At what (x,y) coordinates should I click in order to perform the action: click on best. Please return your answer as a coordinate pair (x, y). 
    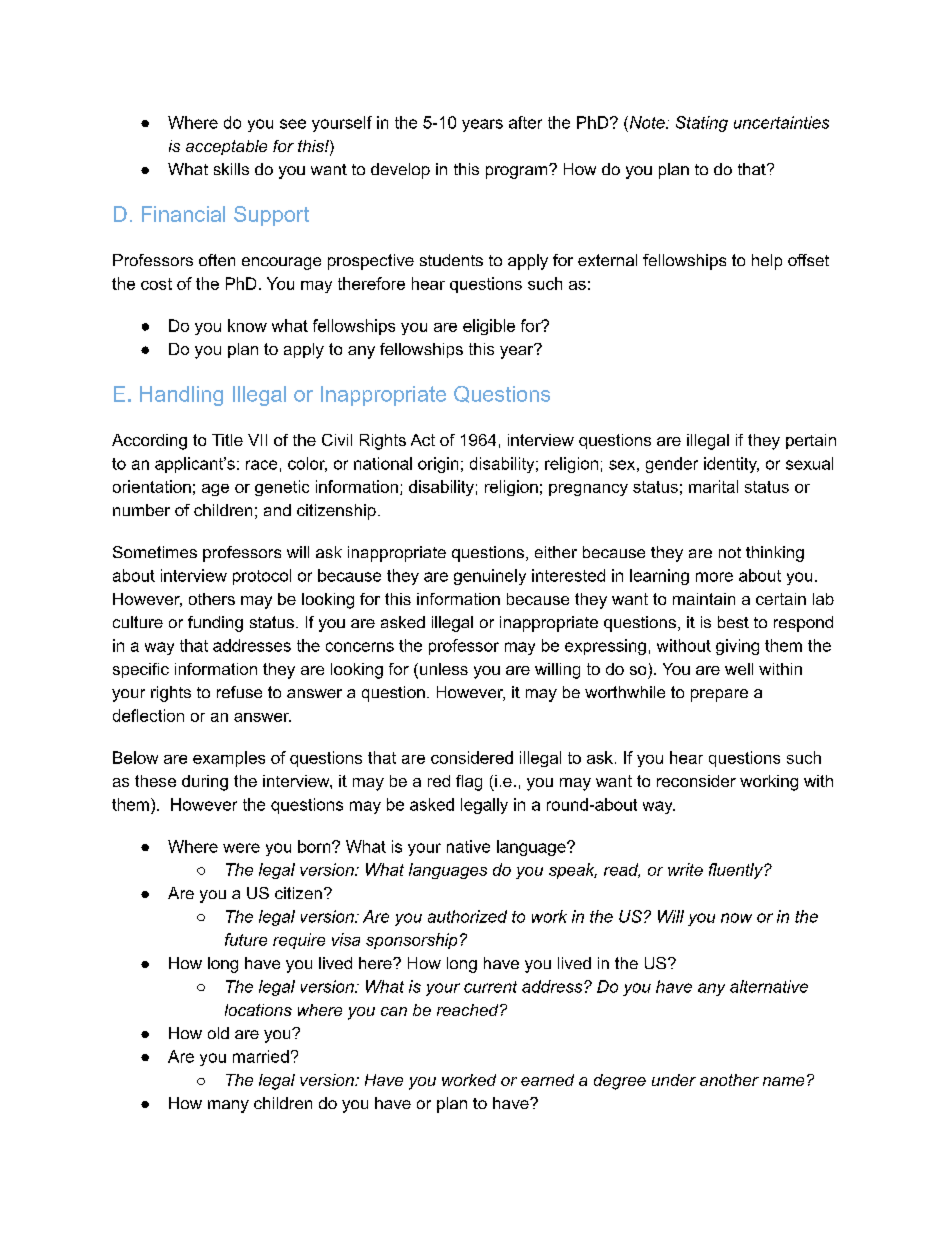
    Looking at the image, I should click on (733, 622).
